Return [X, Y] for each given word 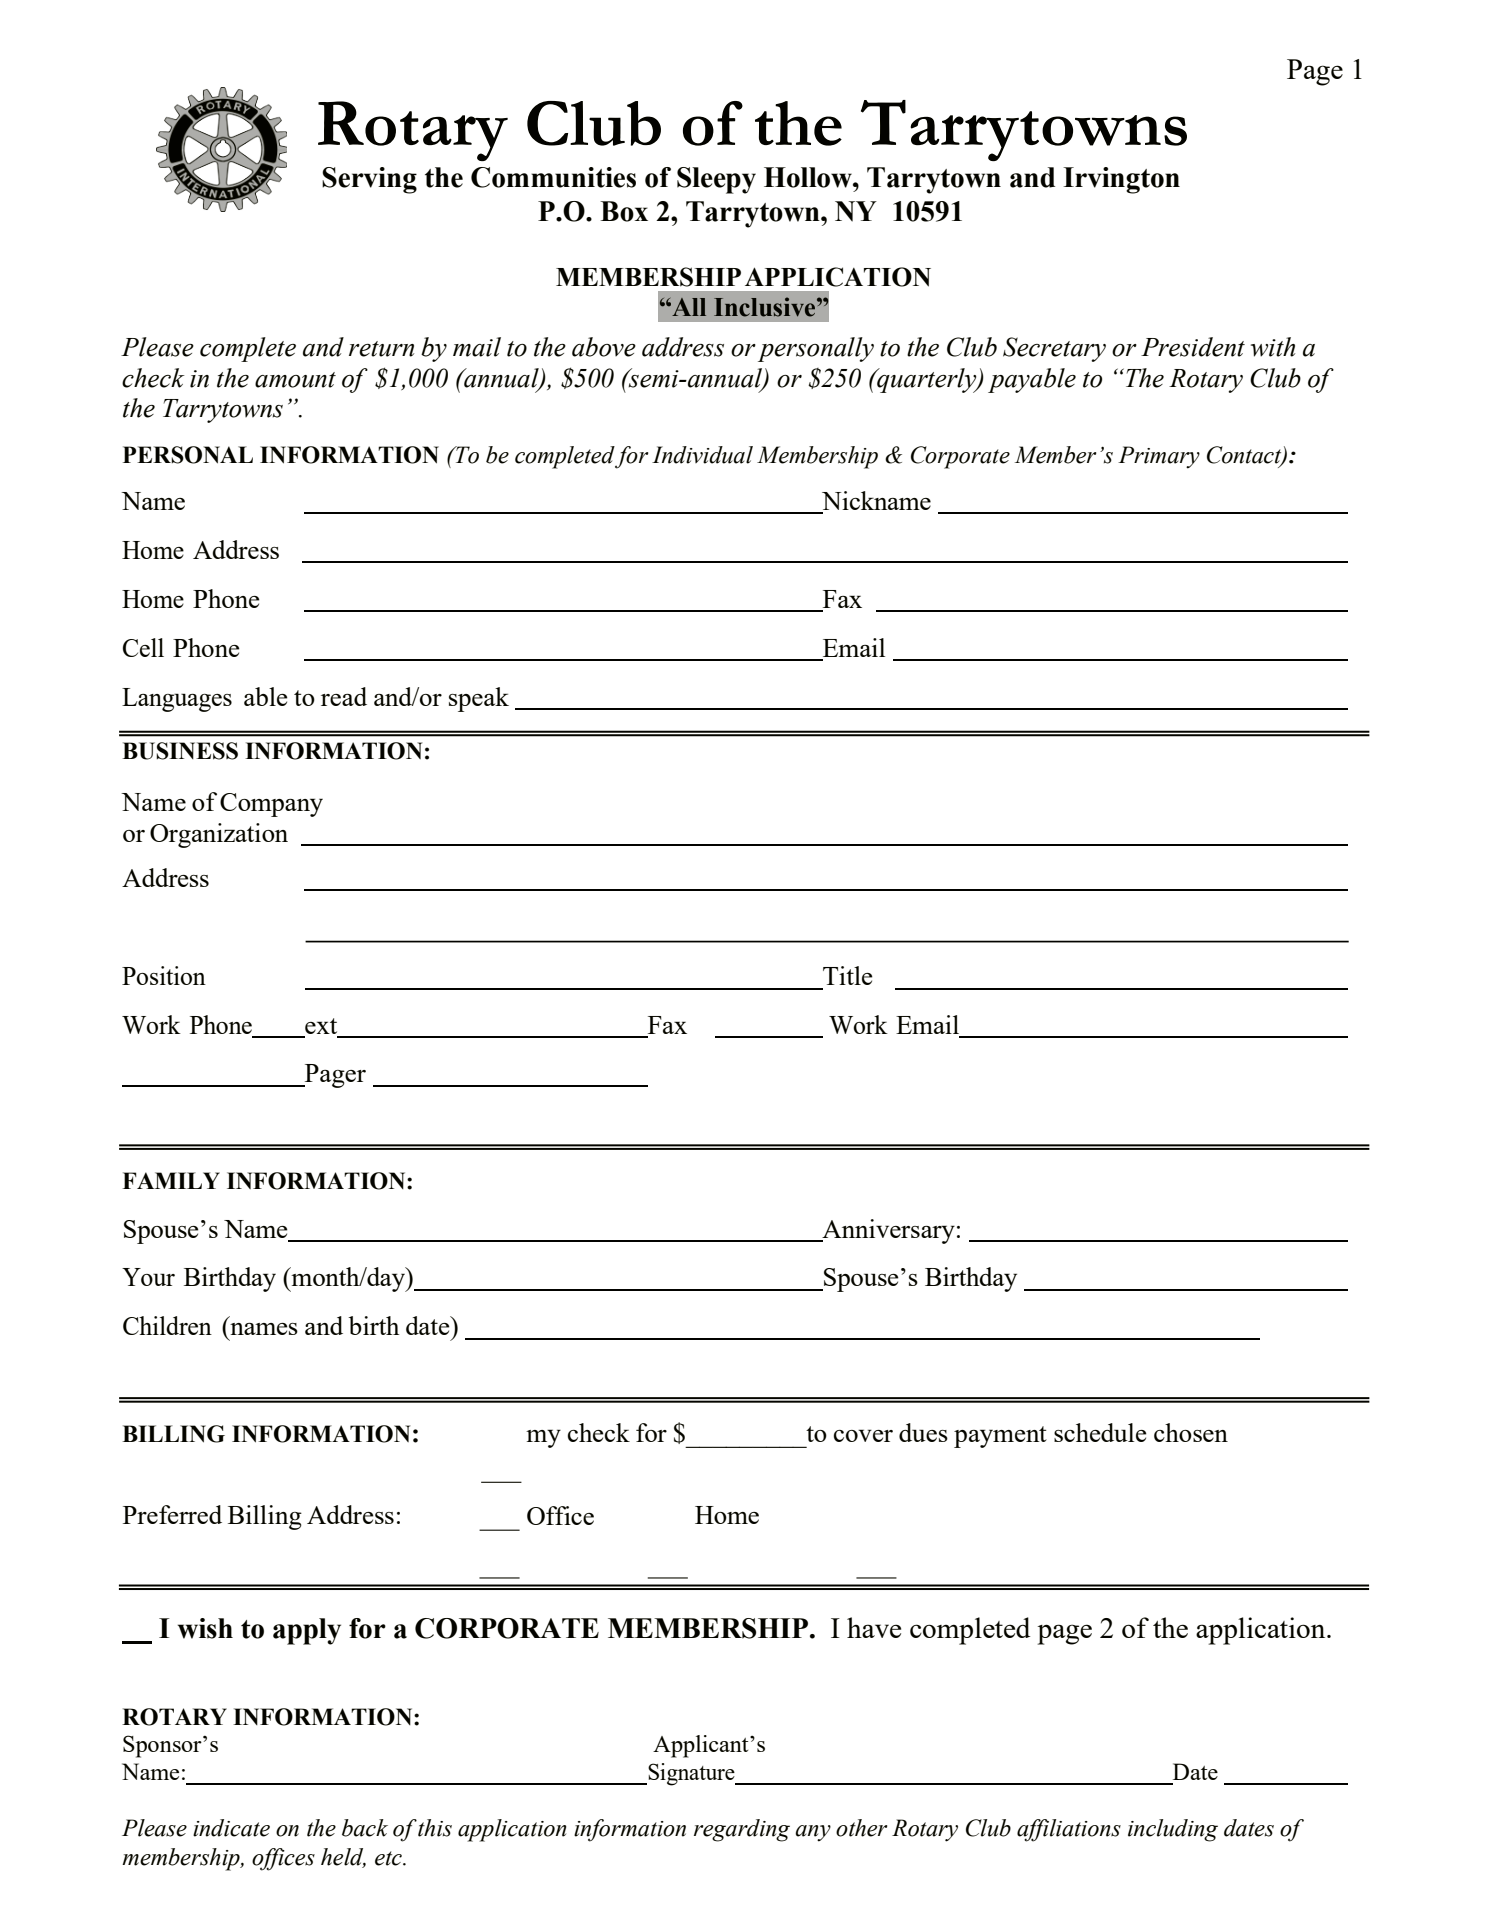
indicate [231, 1828]
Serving [369, 180]
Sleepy [716, 180]
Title [848, 975]
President [1193, 347]
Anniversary [887, 1231]
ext [321, 1027]
